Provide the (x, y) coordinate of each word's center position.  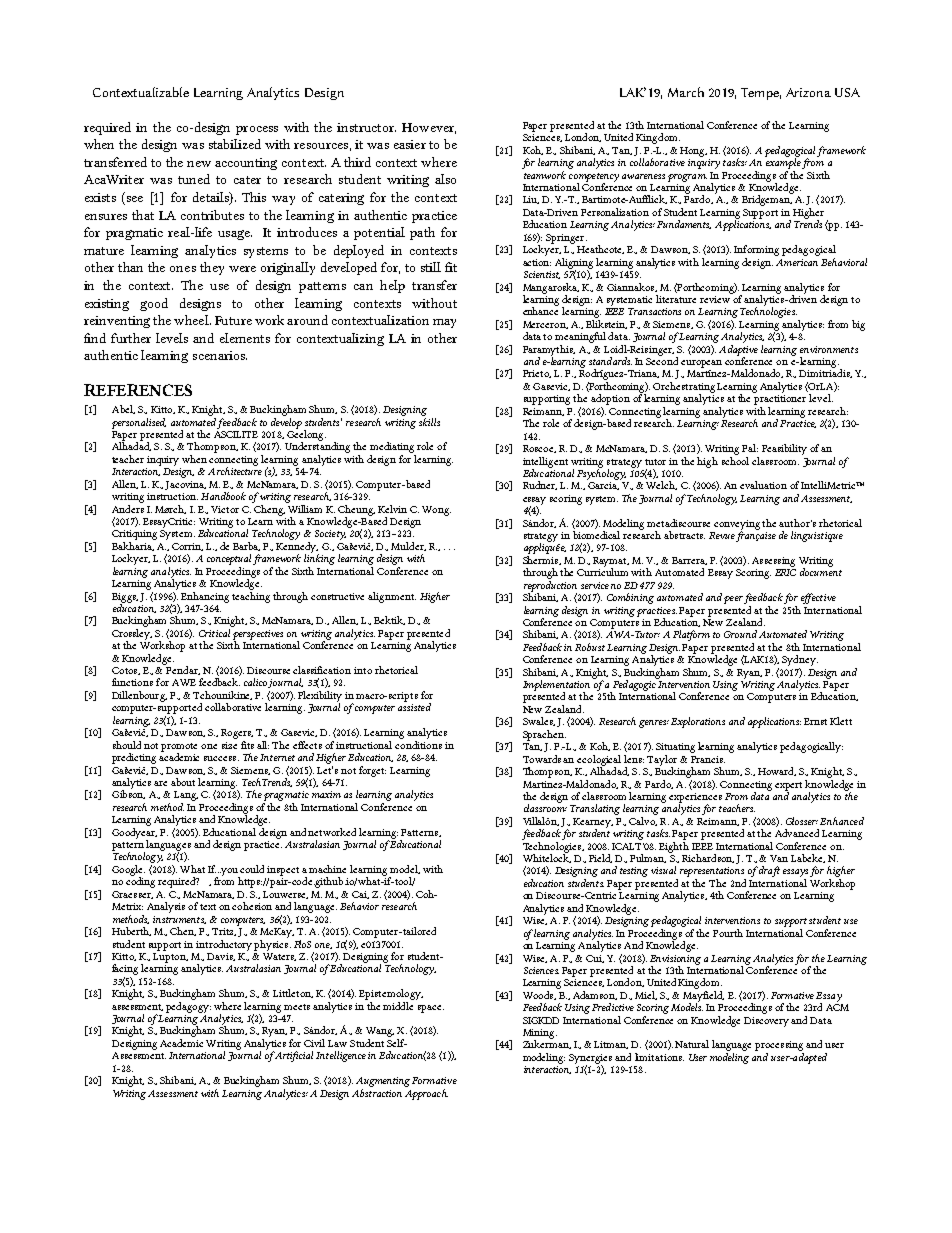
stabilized (235, 144)
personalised (139, 423)
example (783, 162)
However (429, 128)
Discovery (768, 1022)
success (221, 758)
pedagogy (188, 1007)
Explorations (698, 722)
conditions (418, 745)
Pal (750, 448)
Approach (426, 1094)
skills (429, 422)
